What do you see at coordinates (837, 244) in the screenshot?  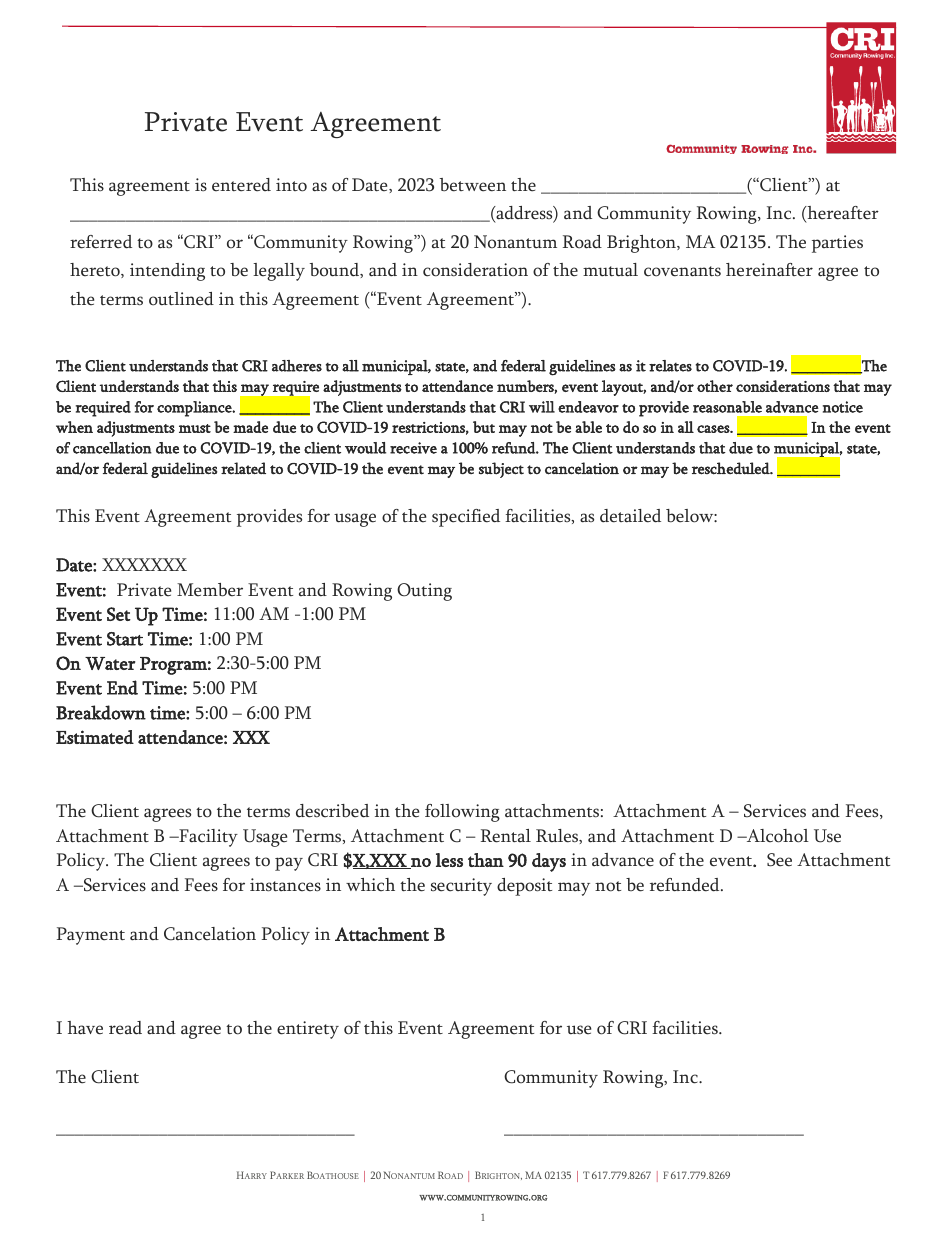 I see `parties` at bounding box center [837, 244].
